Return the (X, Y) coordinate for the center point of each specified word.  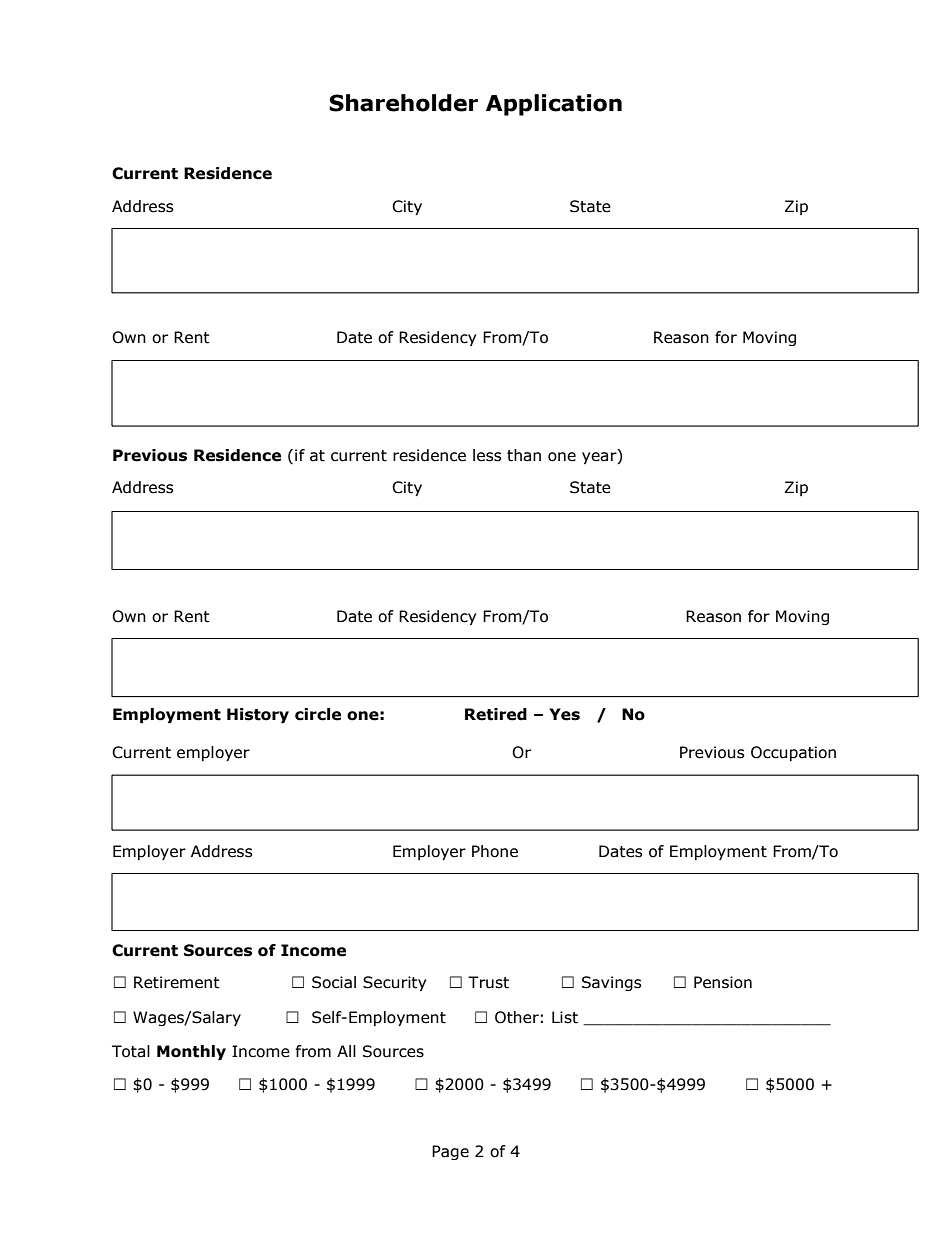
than (524, 455)
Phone (495, 851)
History (258, 715)
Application (554, 105)
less (487, 455)
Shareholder (403, 103)
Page (450, 1152)
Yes (564, 714)
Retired (496, 714)
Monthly (191, 1052)
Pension (723, 982)
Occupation (793, 753)
